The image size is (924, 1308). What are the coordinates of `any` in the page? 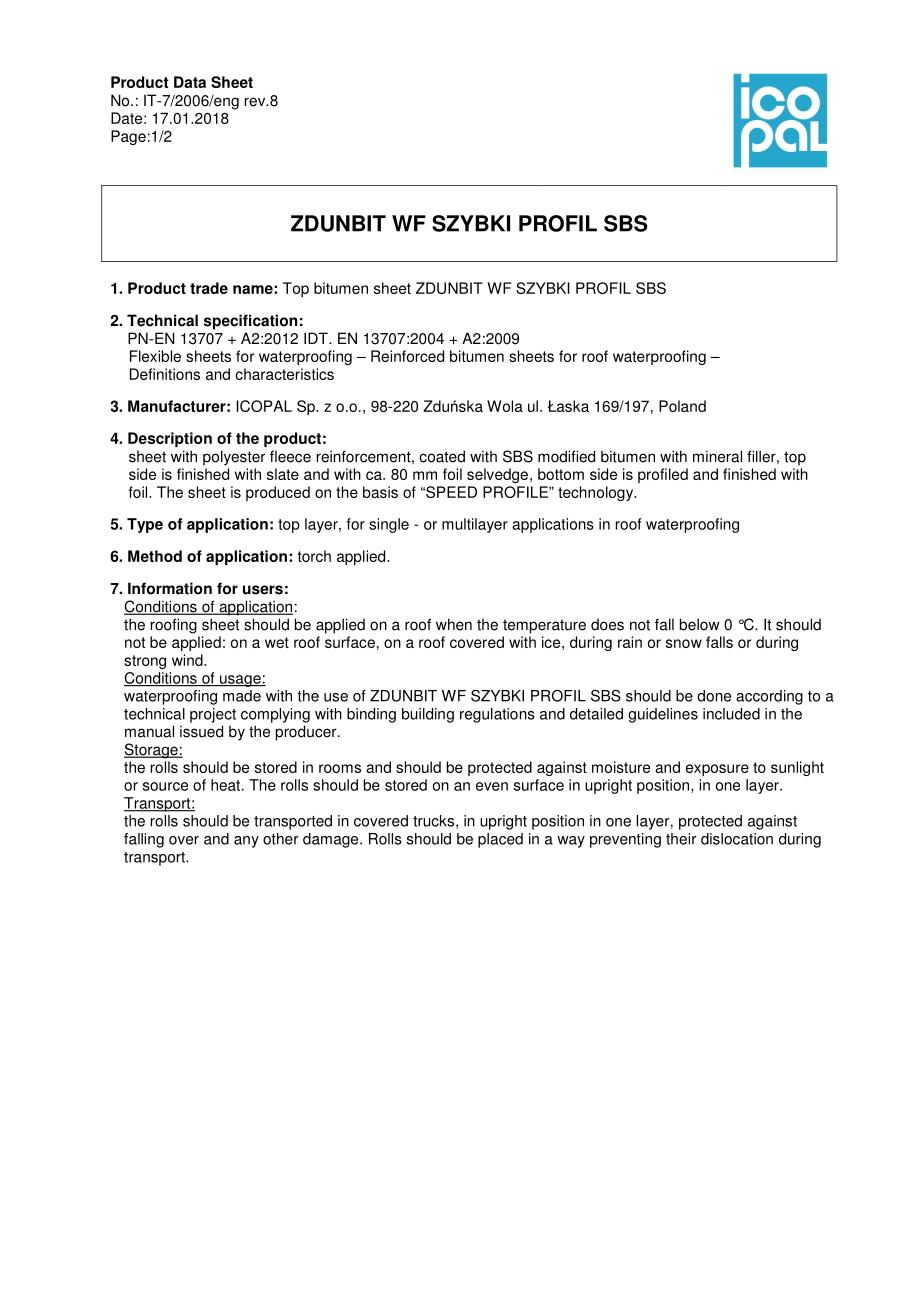 It's located at (246, 842).
